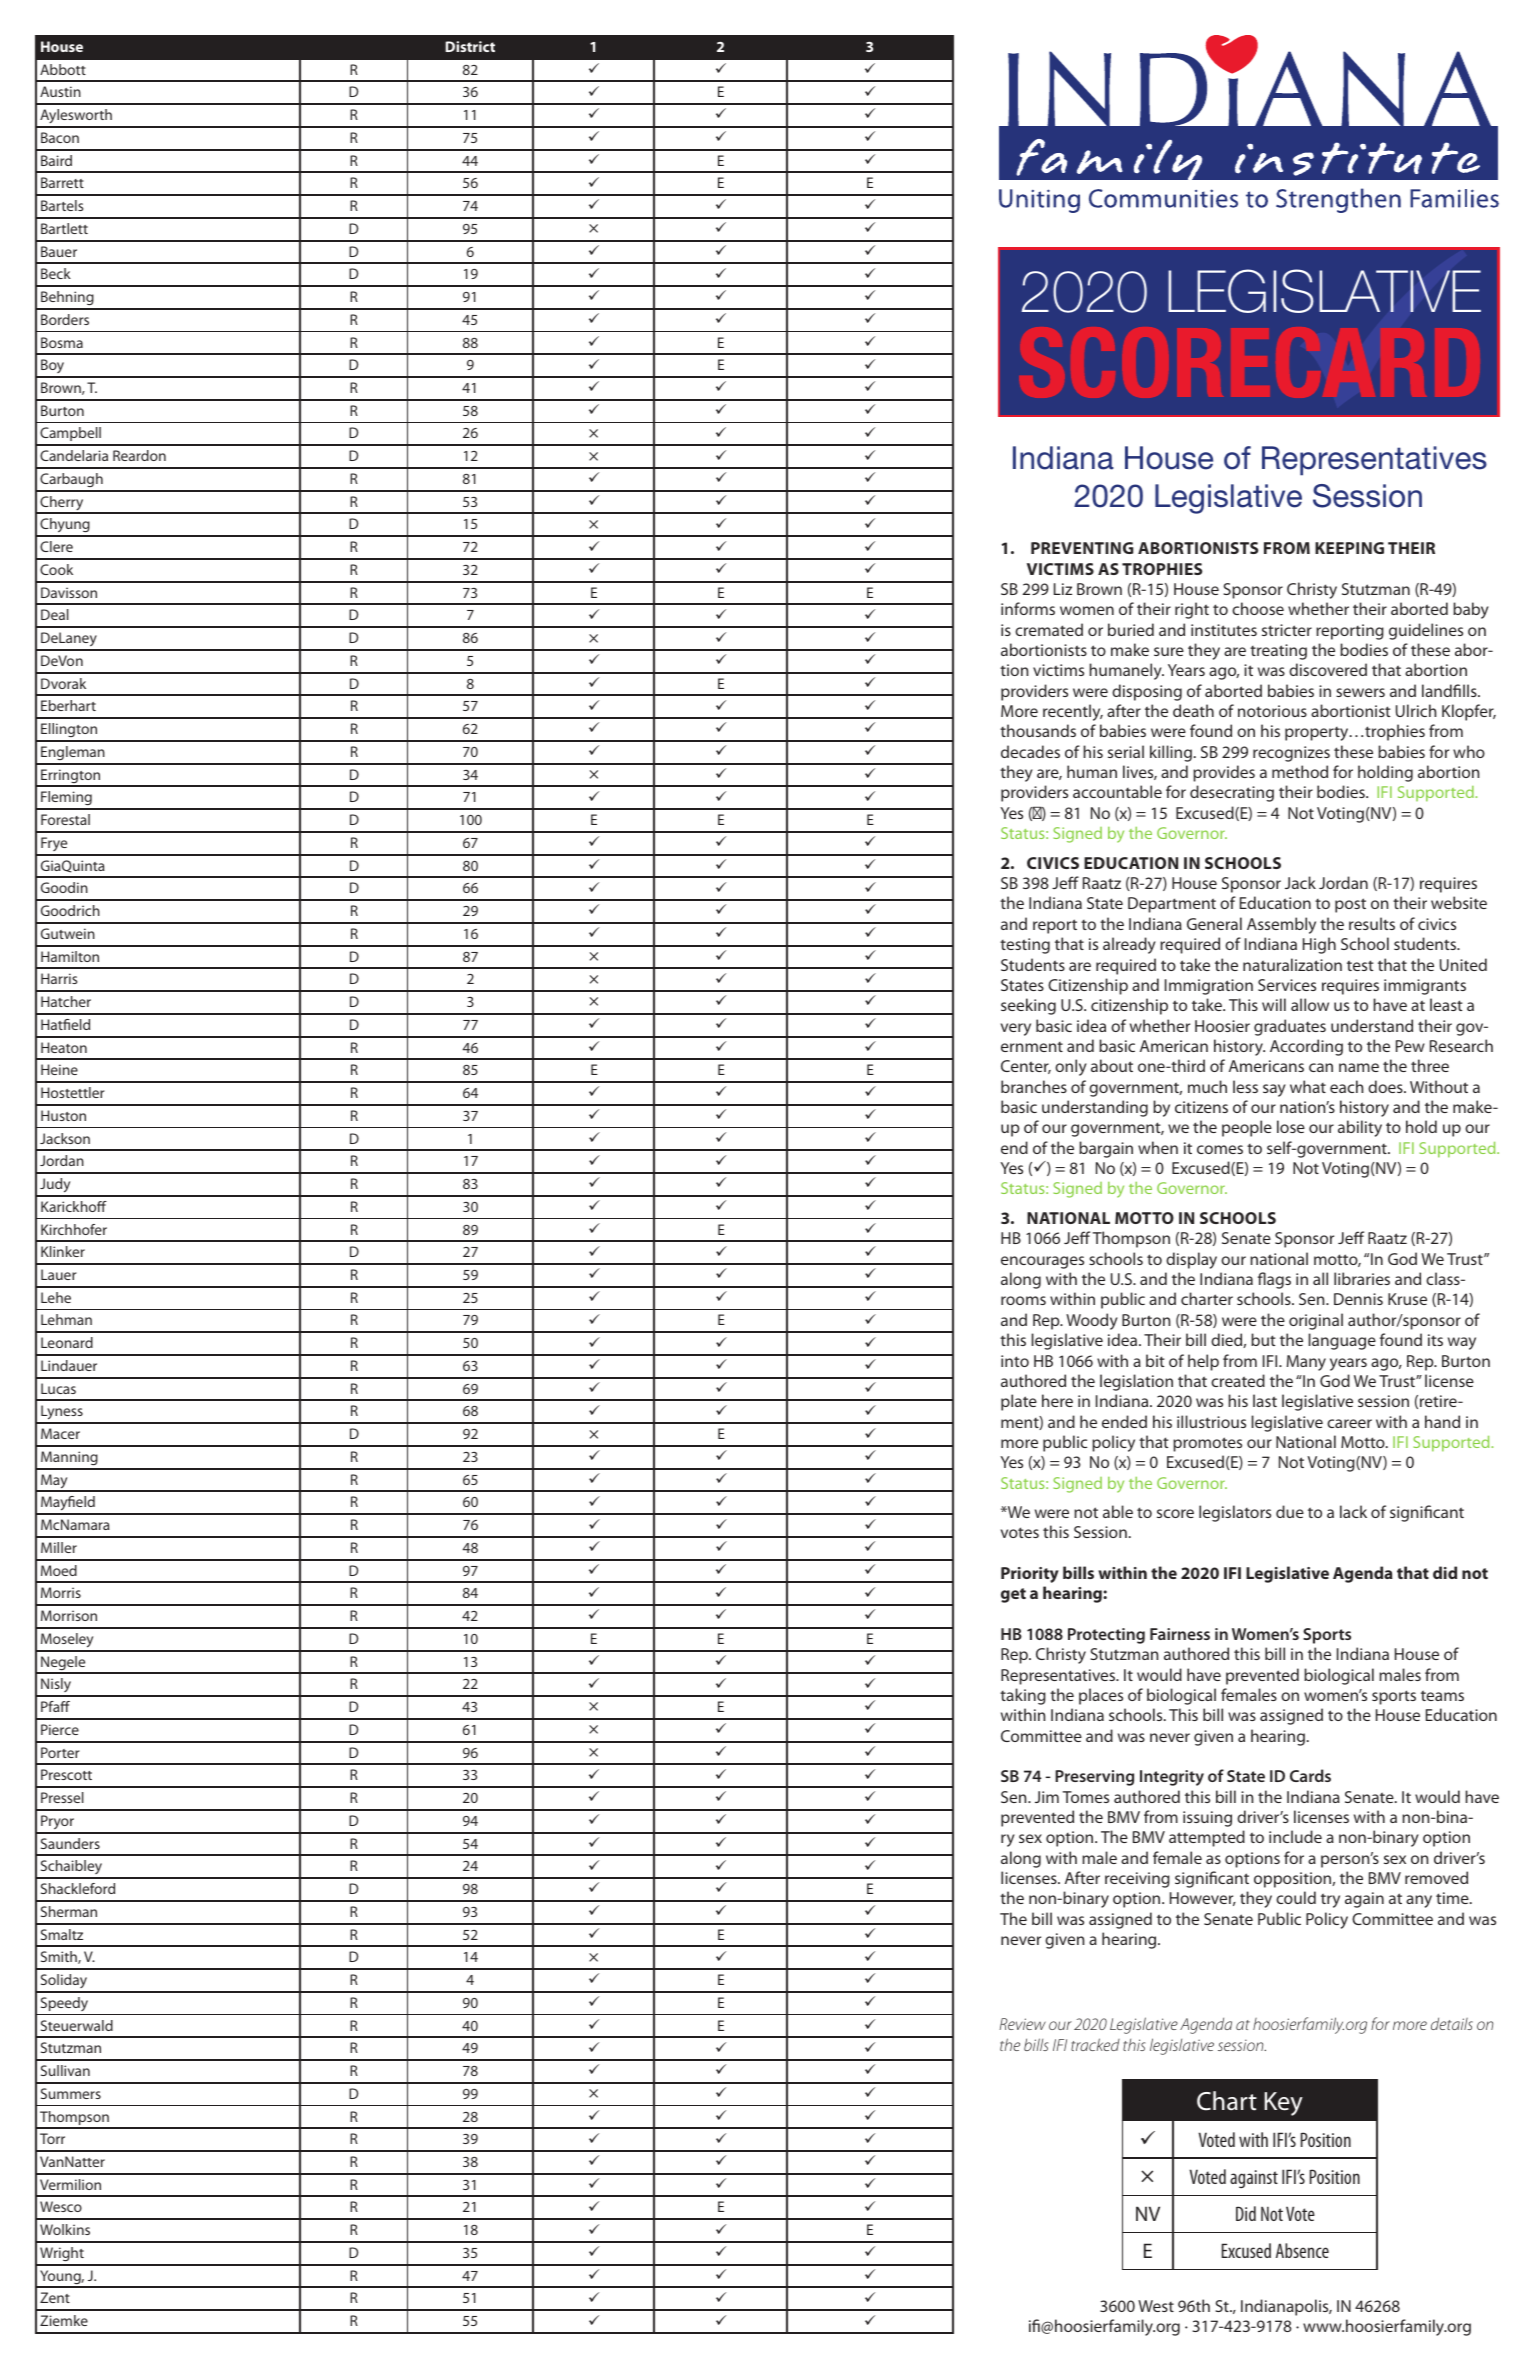  Describe the element at coordinates (1291, 1126) in the document. I see `lose` at that location.
